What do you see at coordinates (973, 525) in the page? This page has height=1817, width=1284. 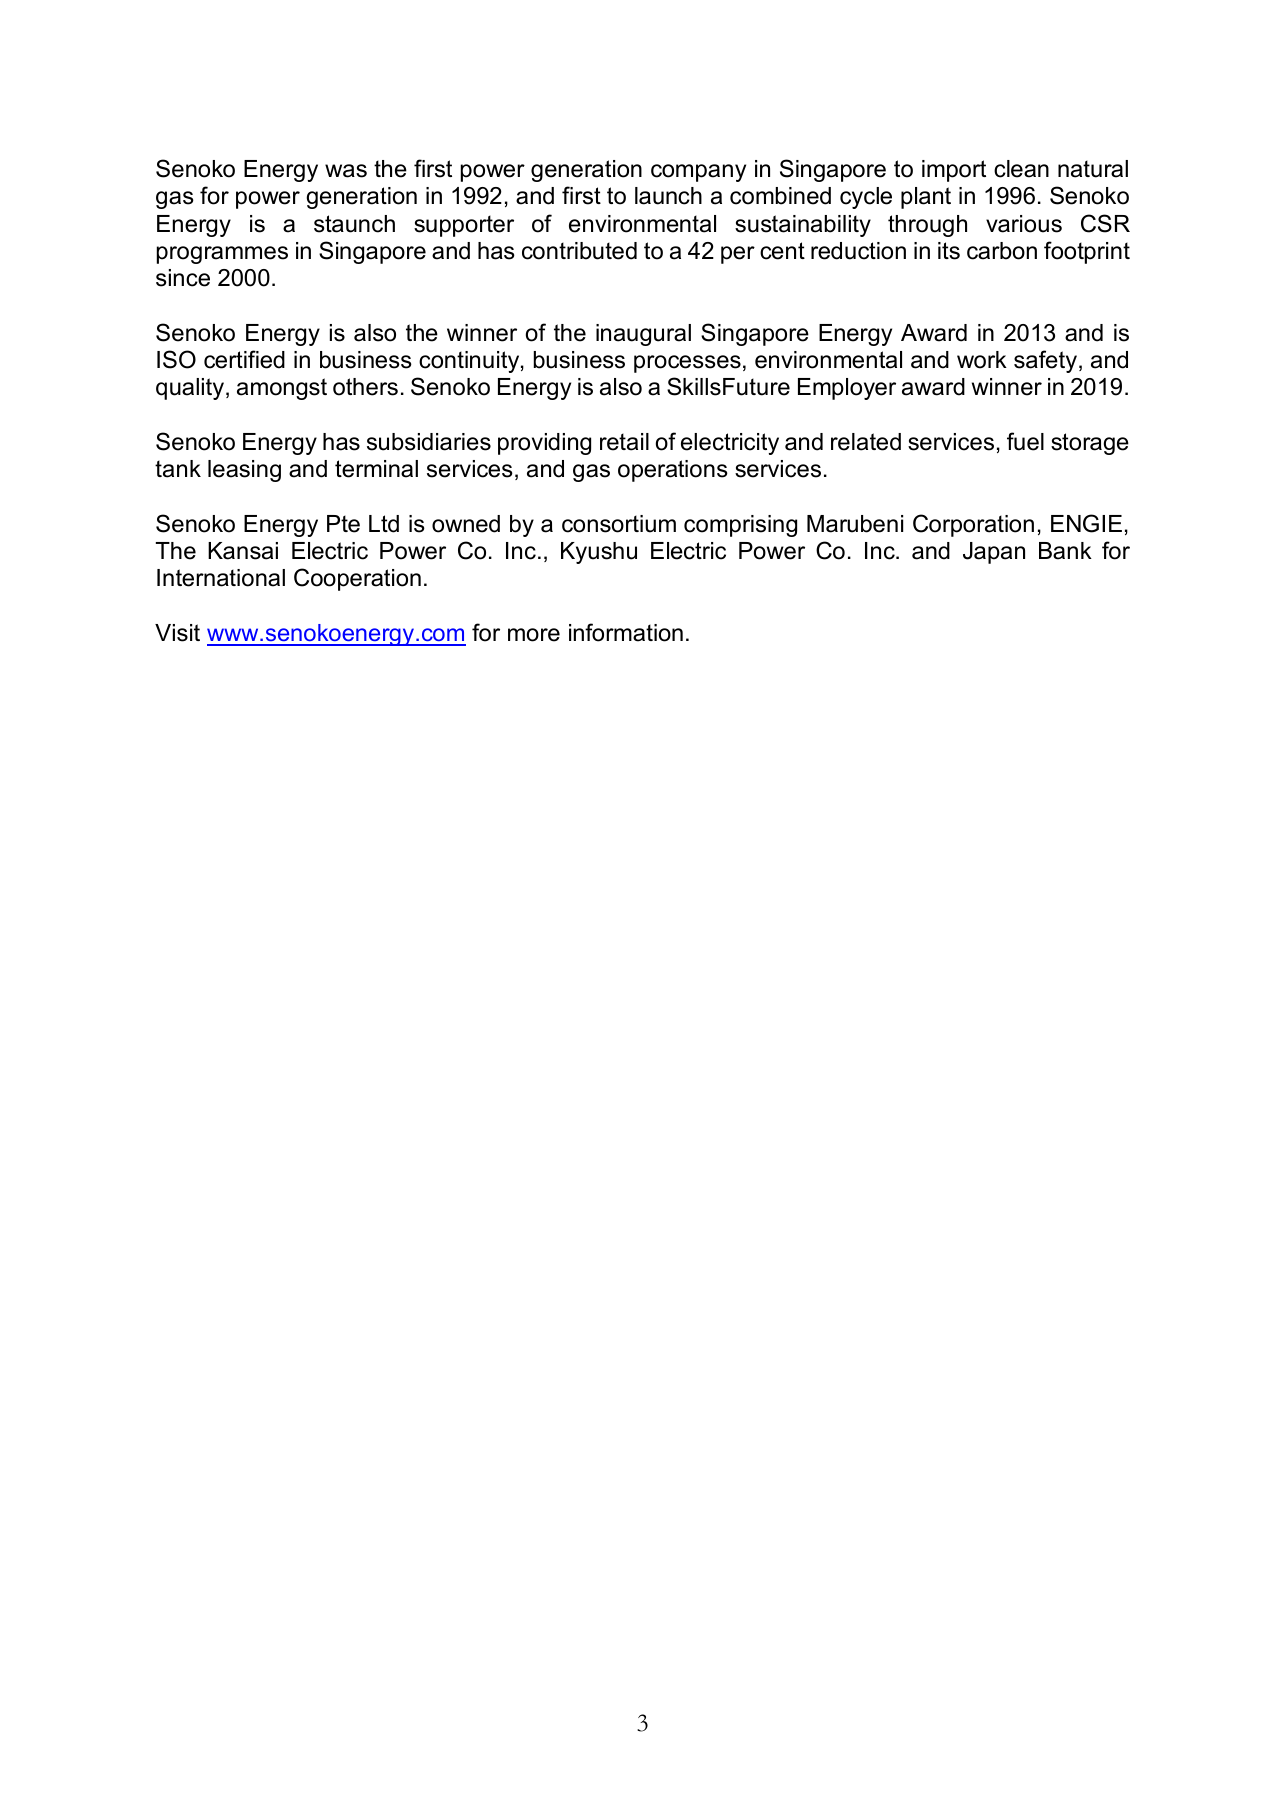 I see `Corporation` at bounding box center [973, 525].
